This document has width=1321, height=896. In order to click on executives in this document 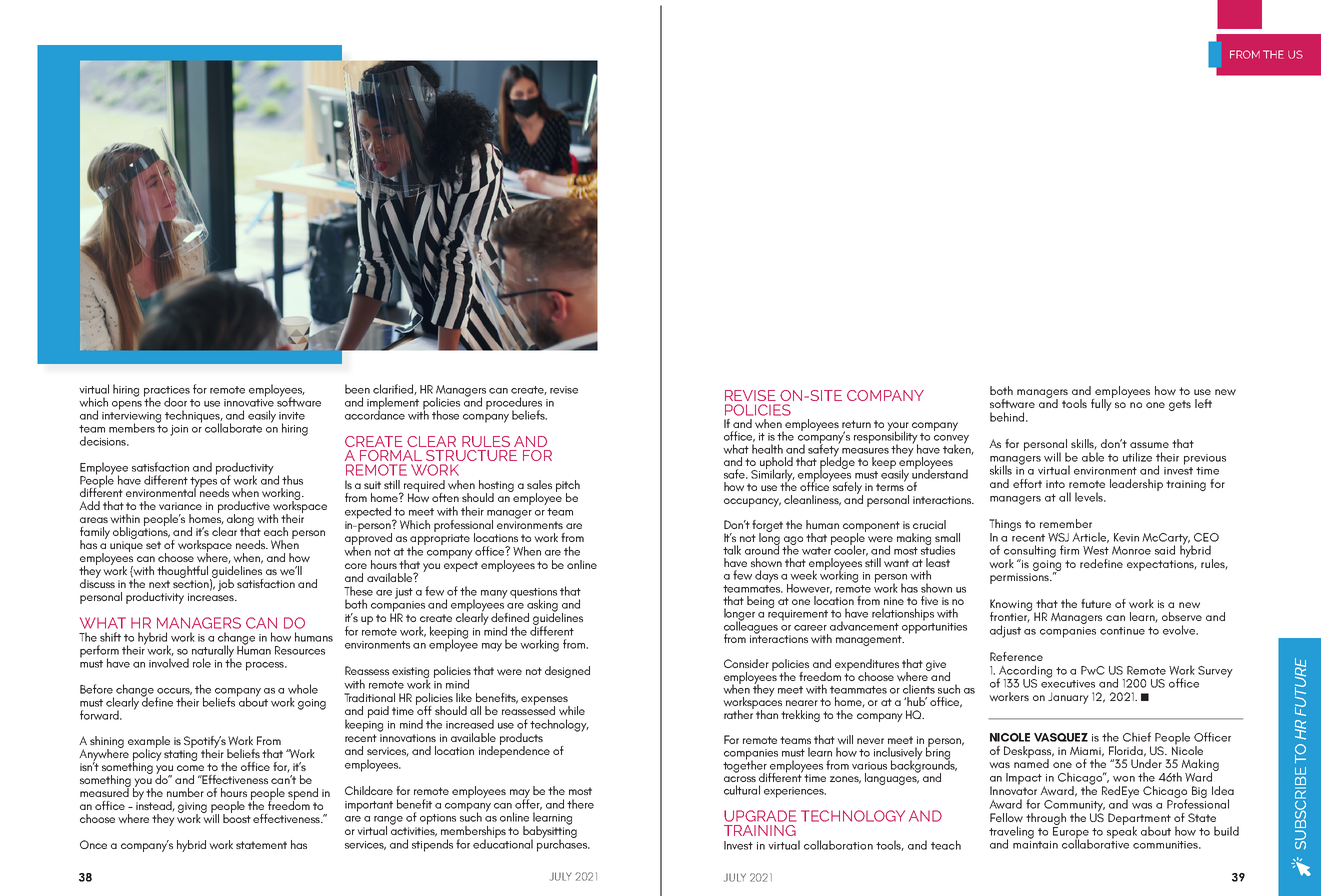, I will do `click(1068, 684)`.
